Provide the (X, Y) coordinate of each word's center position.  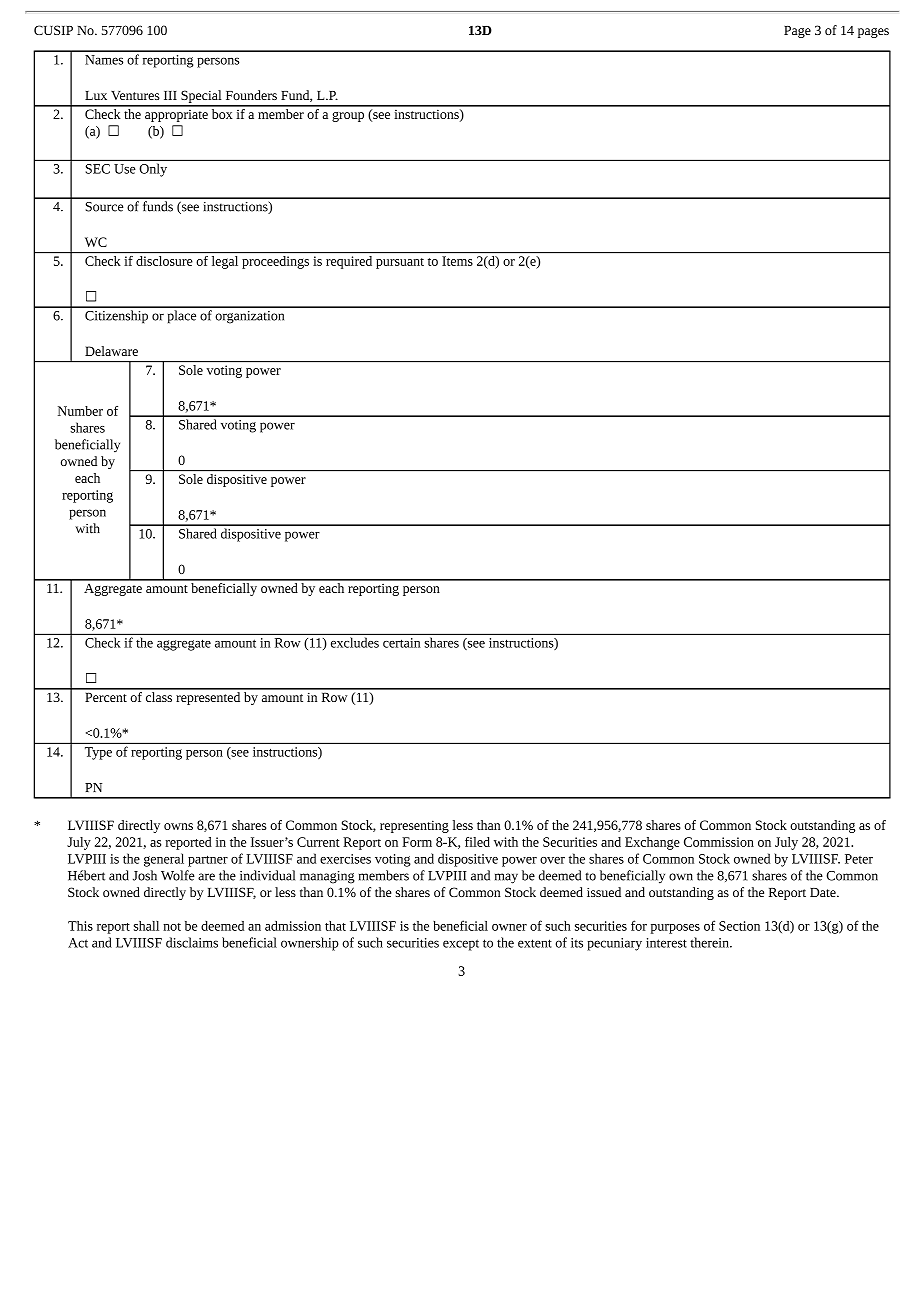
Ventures (135, 95)
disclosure (164, 259)
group (348, 117)
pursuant (400, 263)
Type (98, 753)
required (349, 261)
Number (80, 411)
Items (457, 261)
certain (401, 643)
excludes (355, 643)
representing (414, 826)
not (172, 927)
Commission (719, 842)
